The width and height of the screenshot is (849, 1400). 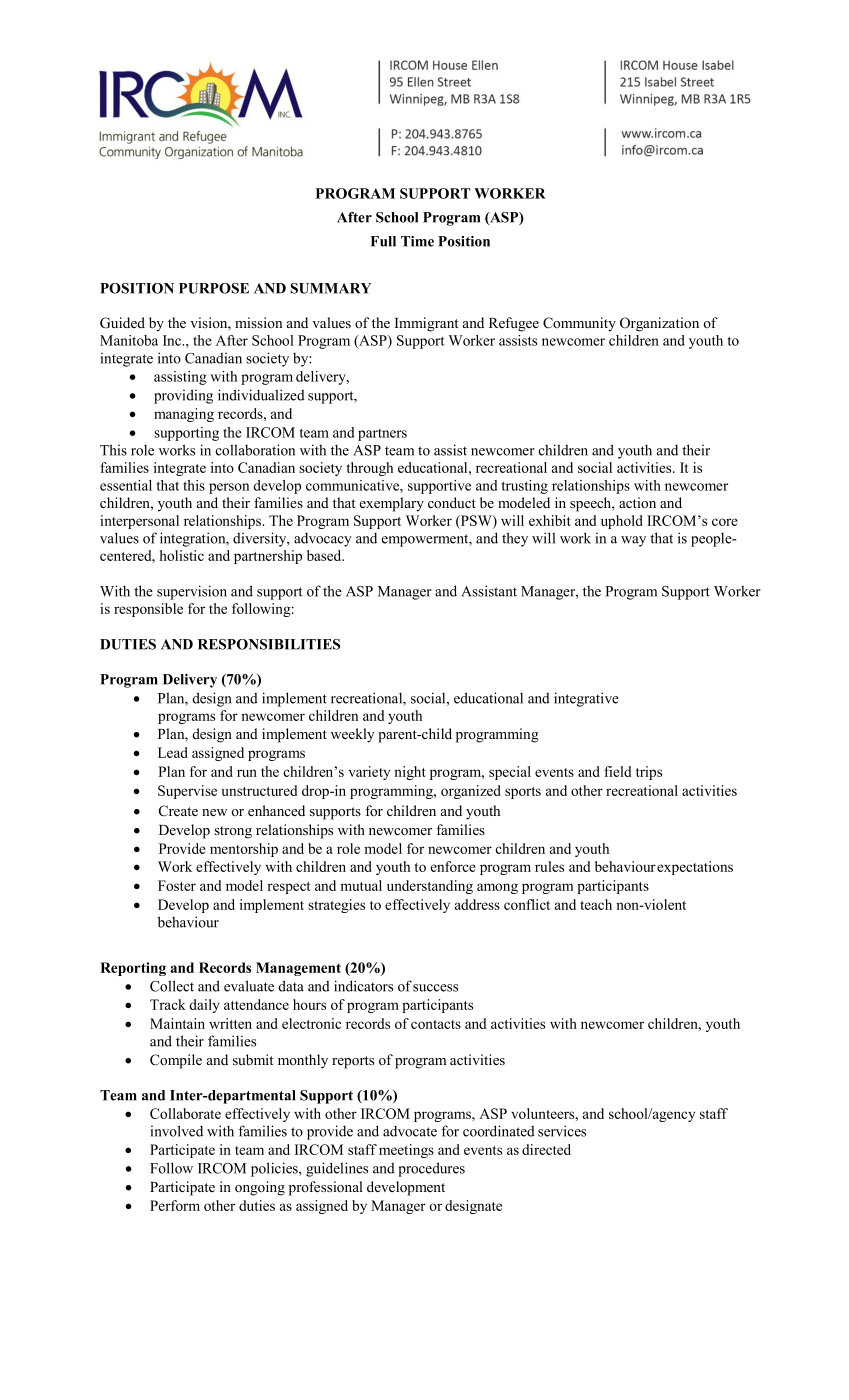 I want to click on teach, so click(x=596, y=904).
